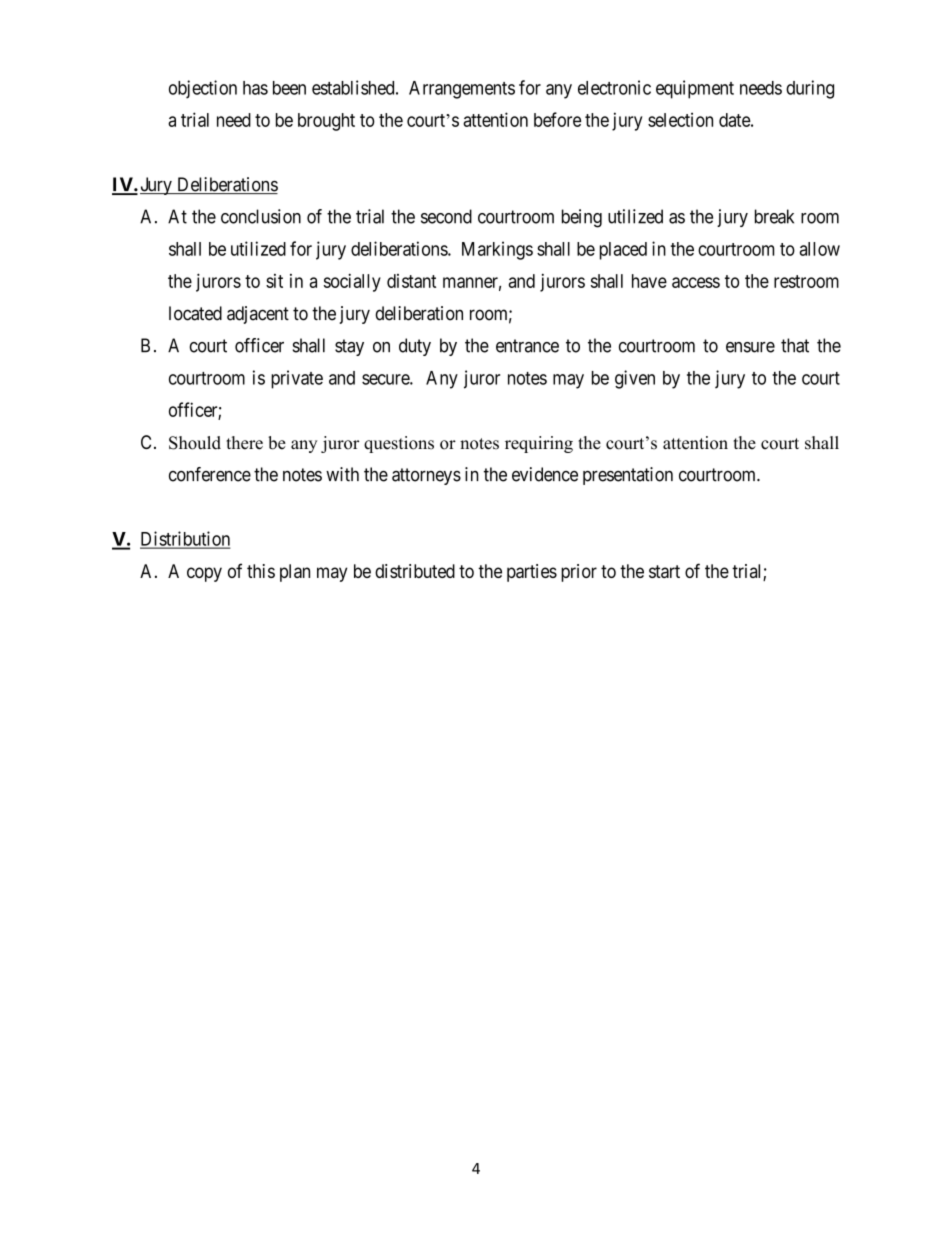 This screenshot has width=952, height=1233. What do you see at coordinates (258, 315) in the screenshot?
I see `adjacent` at bounding box center [258, 315].
